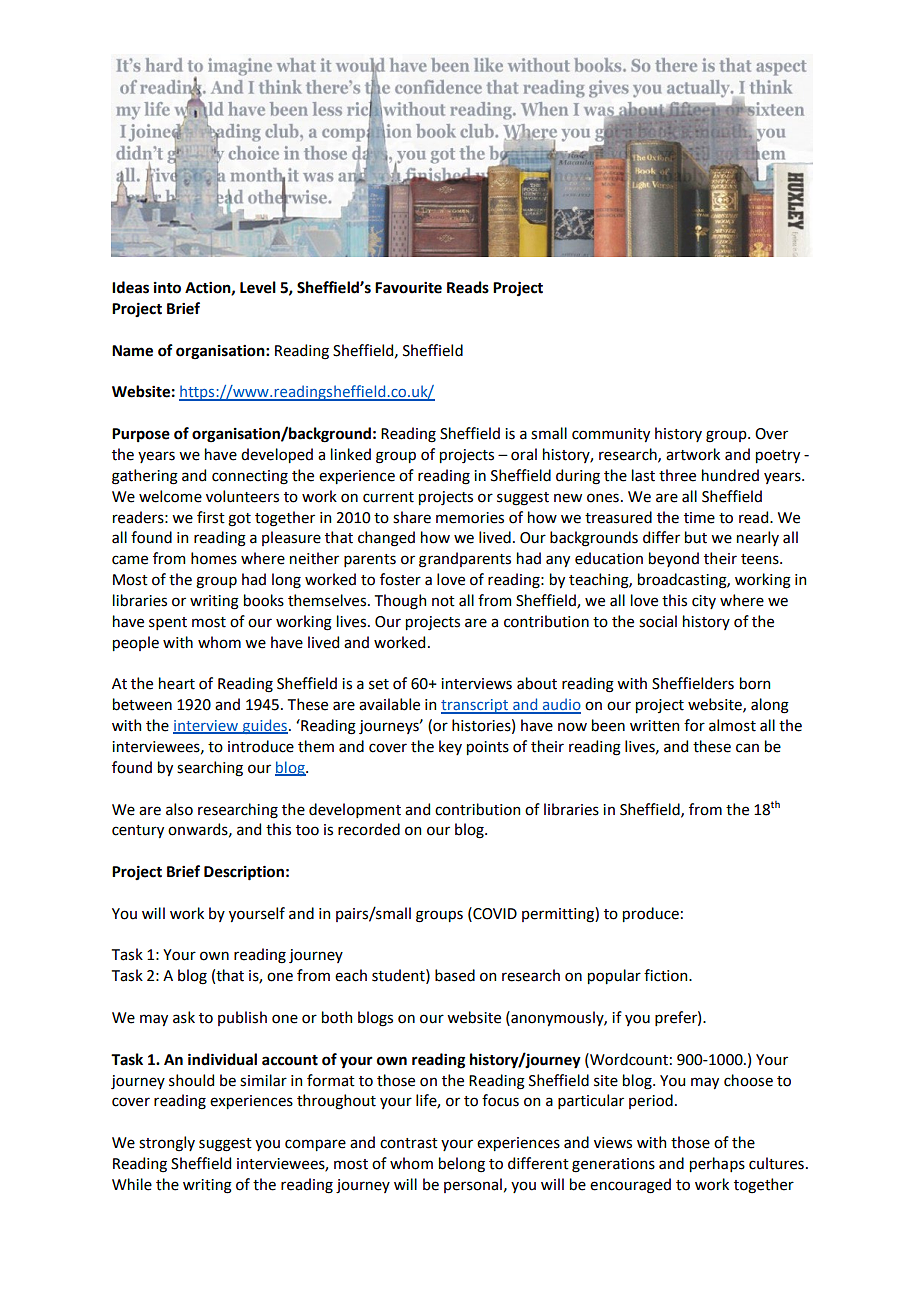 This screenshot has width=924, height=1307. Describe the element at coordinates (167, 1144) in the screenshot. I see `strongly` at that location.
